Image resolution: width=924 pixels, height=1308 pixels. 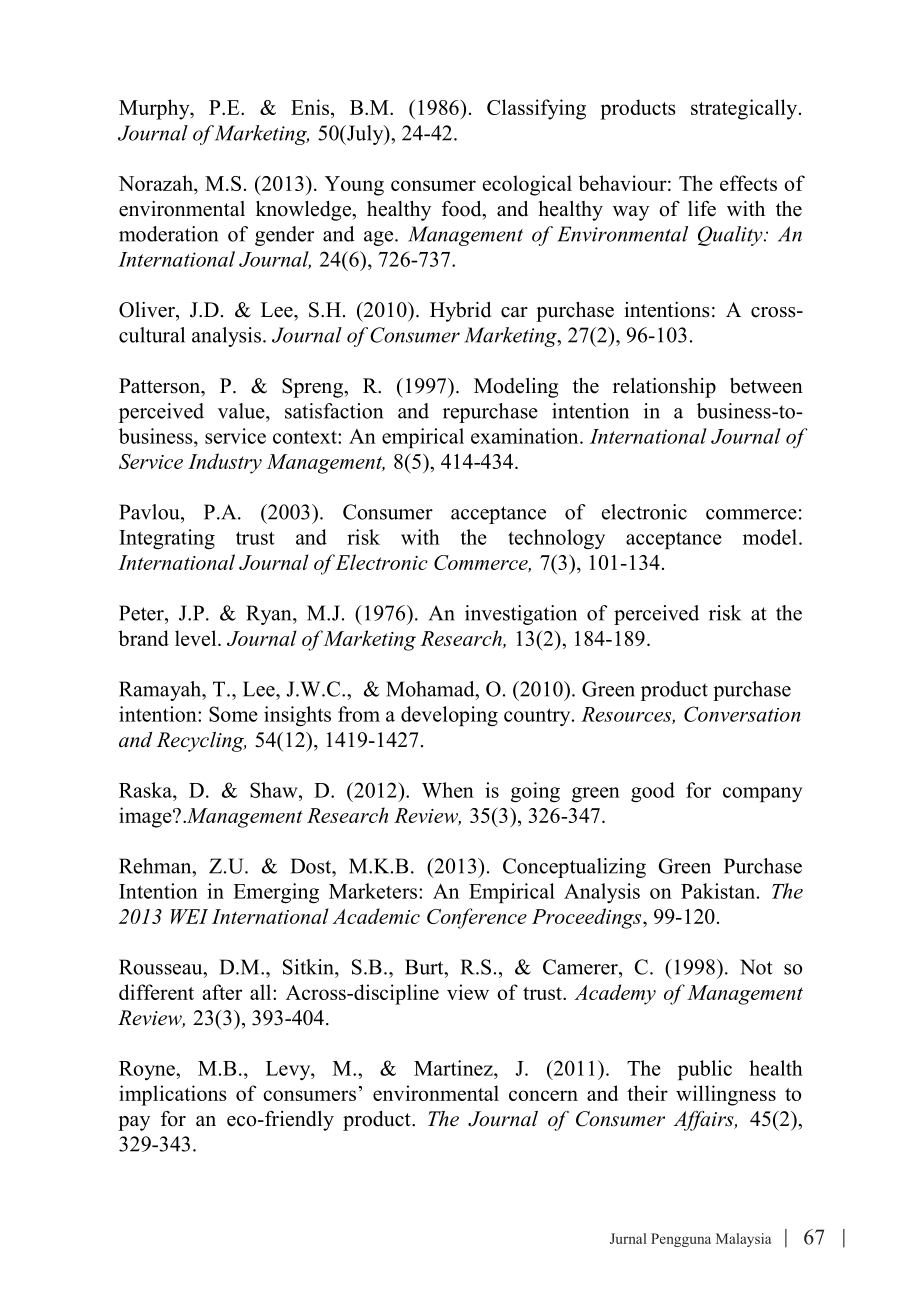 What do you see at coordinates (527, 185) in the screenshot?
I see `ecological` at bounding box center [527, 185].
